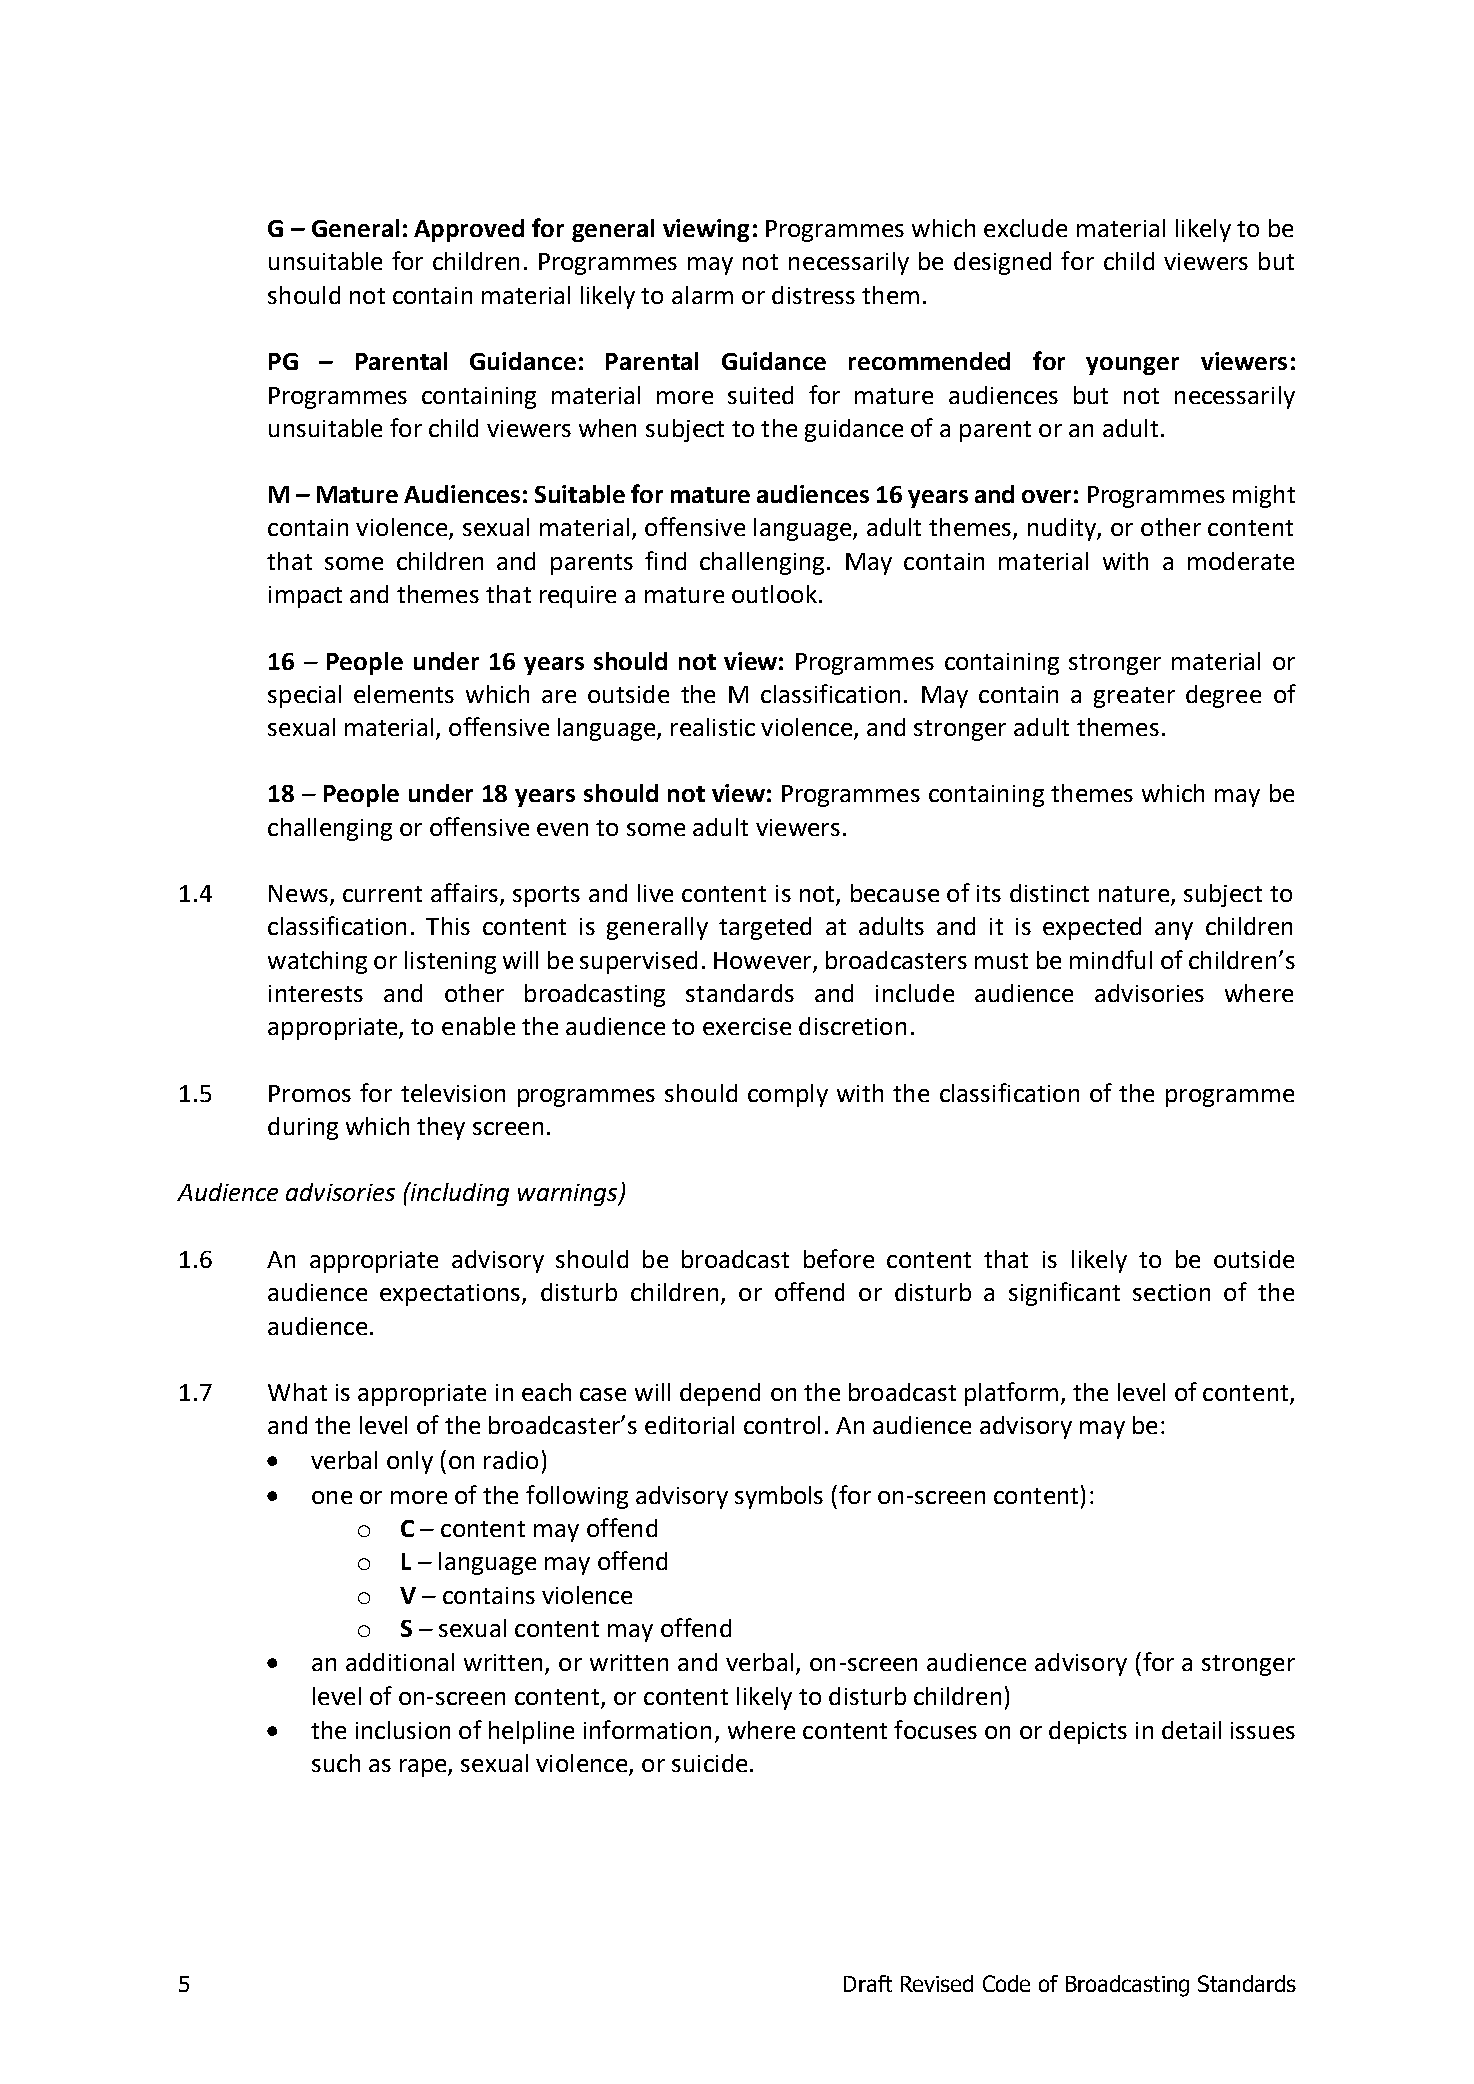 Image resolution: width=1474 pixels, height=2084 pixels. What do you see at coordinates (404, 694) in the page?
I see `elements` at bounding box center [404, 694].
